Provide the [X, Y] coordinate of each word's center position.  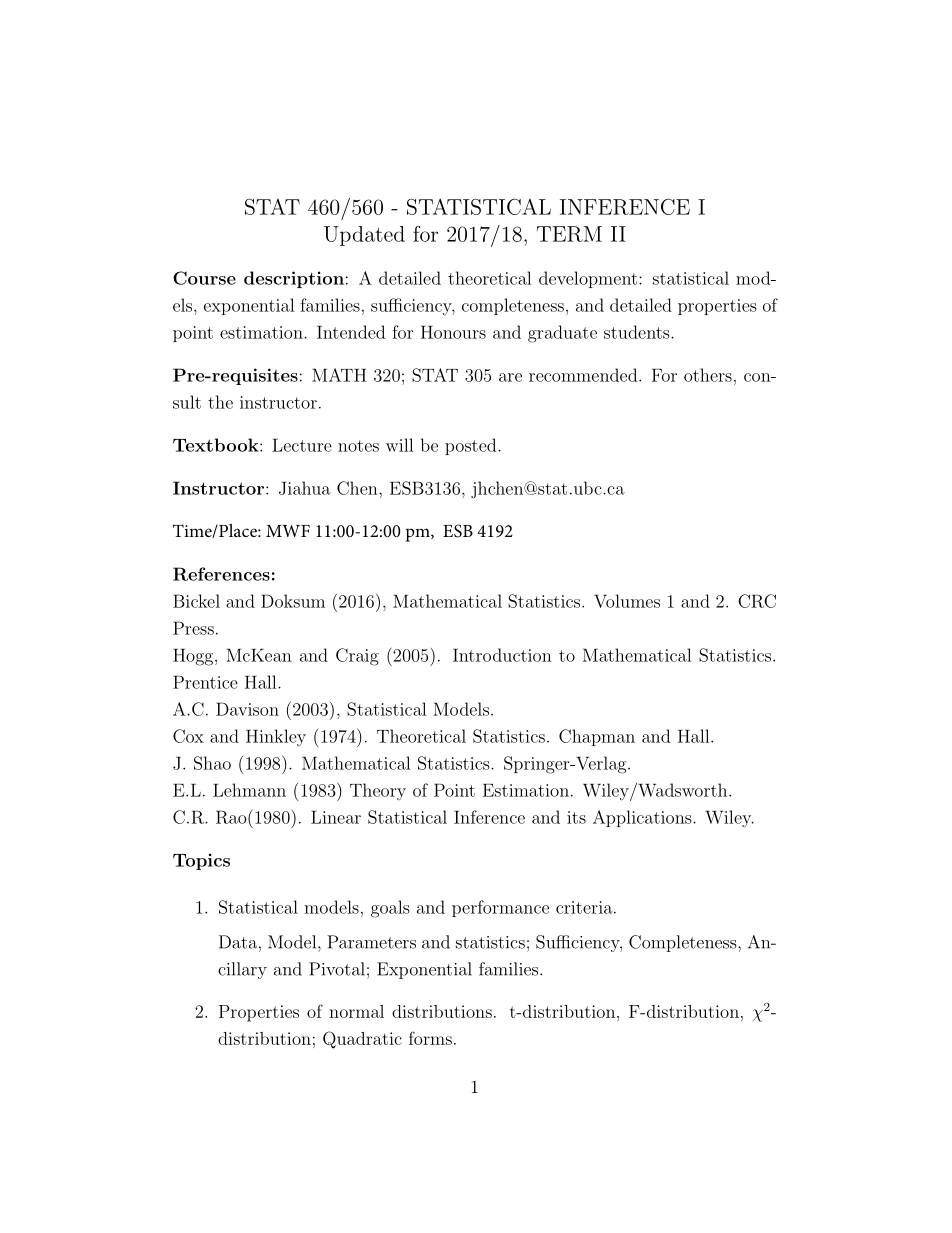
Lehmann [249, 790]
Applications [642, 818]
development [588, 279]
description [294, 279]
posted [472, 446]
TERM [569, 234]
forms [430, 1038]
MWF [288, 531]
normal [356, 1011]
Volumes [627, 601]
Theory [378, 791]
